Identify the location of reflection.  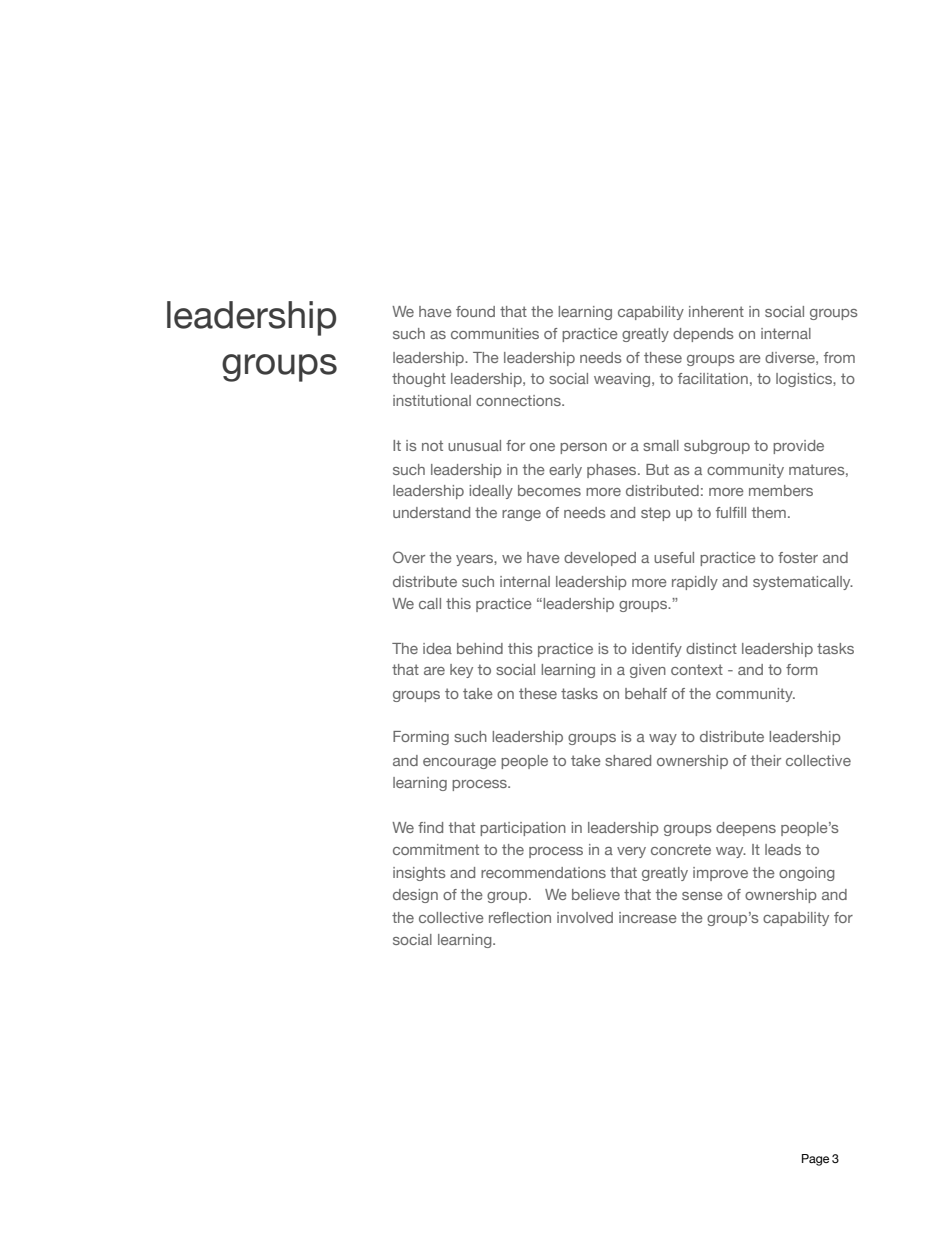
(520, 917).
